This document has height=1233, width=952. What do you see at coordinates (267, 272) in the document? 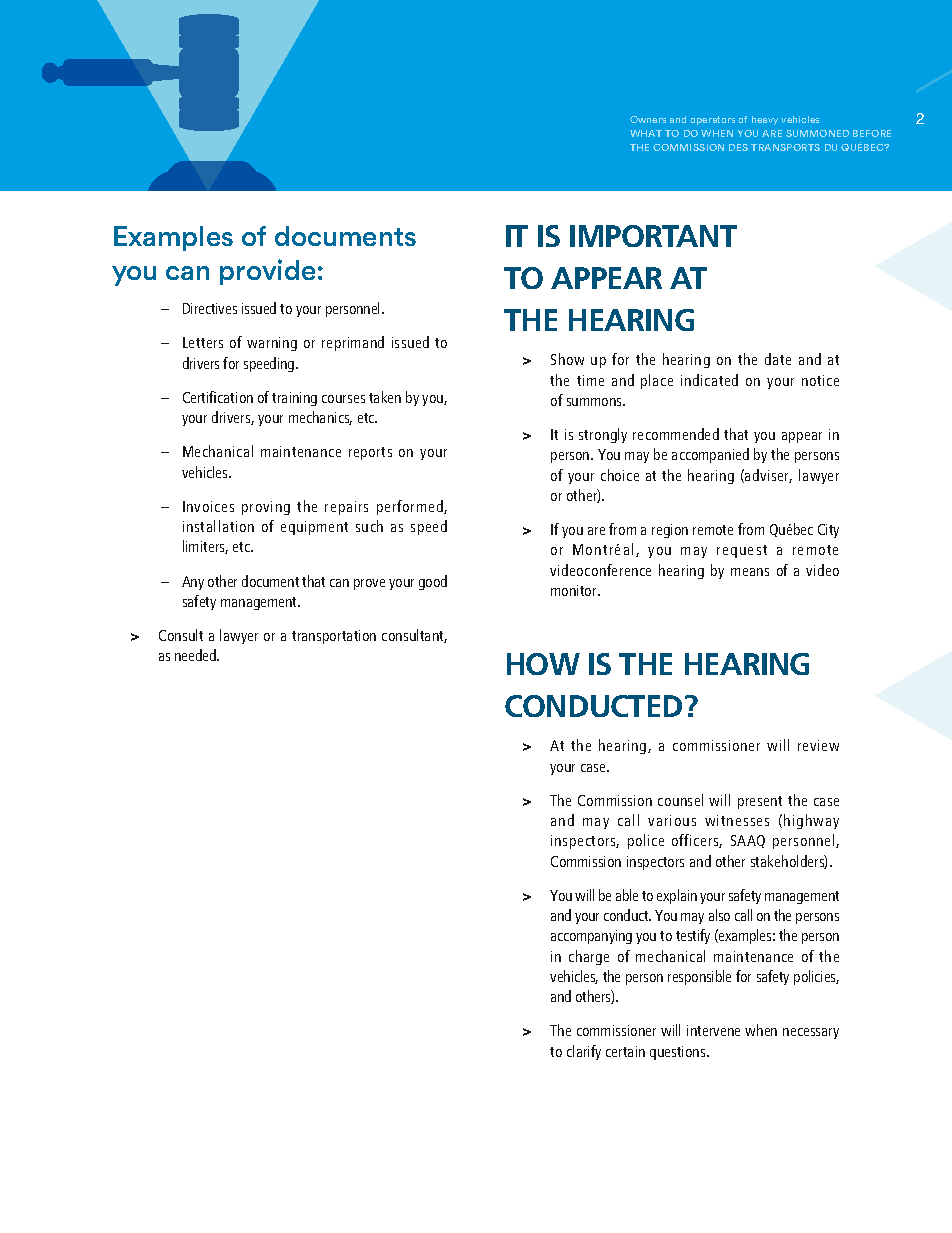
I see `provide` at bounding box center [267, 272].
